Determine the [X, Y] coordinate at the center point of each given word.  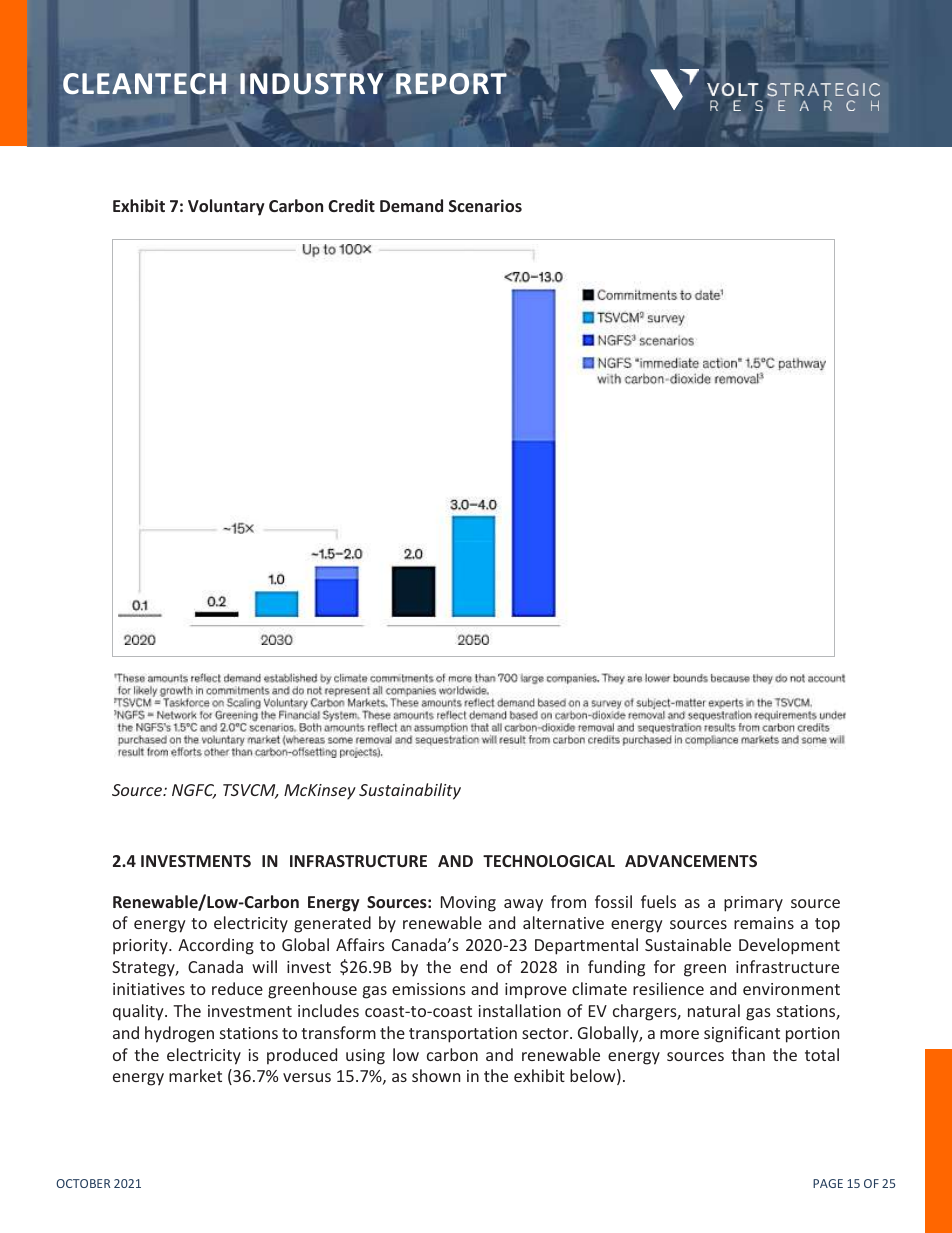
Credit [351, 205]
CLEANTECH [144, 83]
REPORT [451, 84]
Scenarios [485, 205]
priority [141, 947]
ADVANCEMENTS [691, 861]
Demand [411, 205]
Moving [468, 904]
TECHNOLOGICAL [549, 861]
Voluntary [226, 207]
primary [753, 904]
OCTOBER [83, 1183]
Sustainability [410, 791]
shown [436, 1075]
